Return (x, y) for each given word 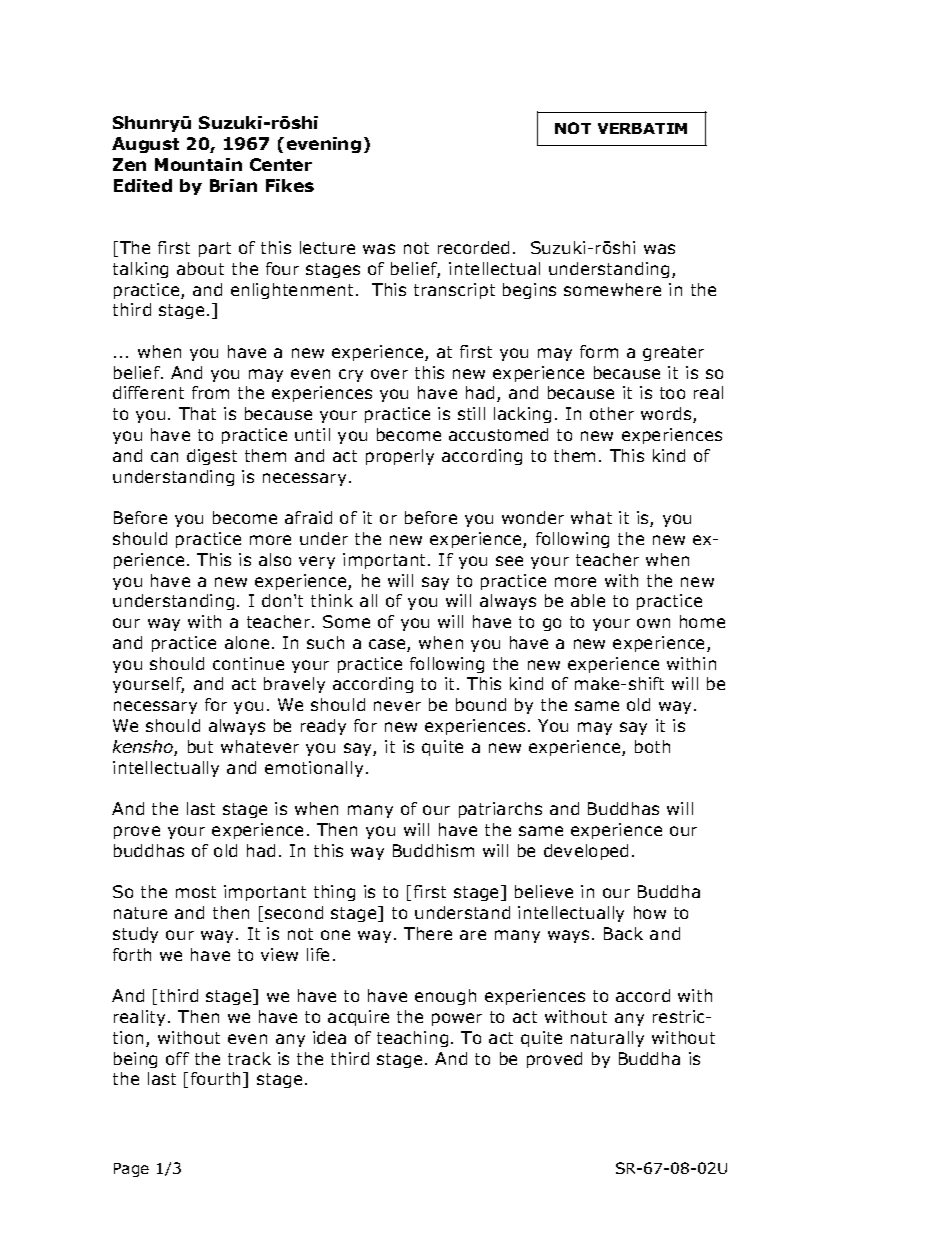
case (388, 645)
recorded (473, 247)
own (653, 623)
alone (247, 642)
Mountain (198, 164)
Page (131, 1170)
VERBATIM (642, 128)
